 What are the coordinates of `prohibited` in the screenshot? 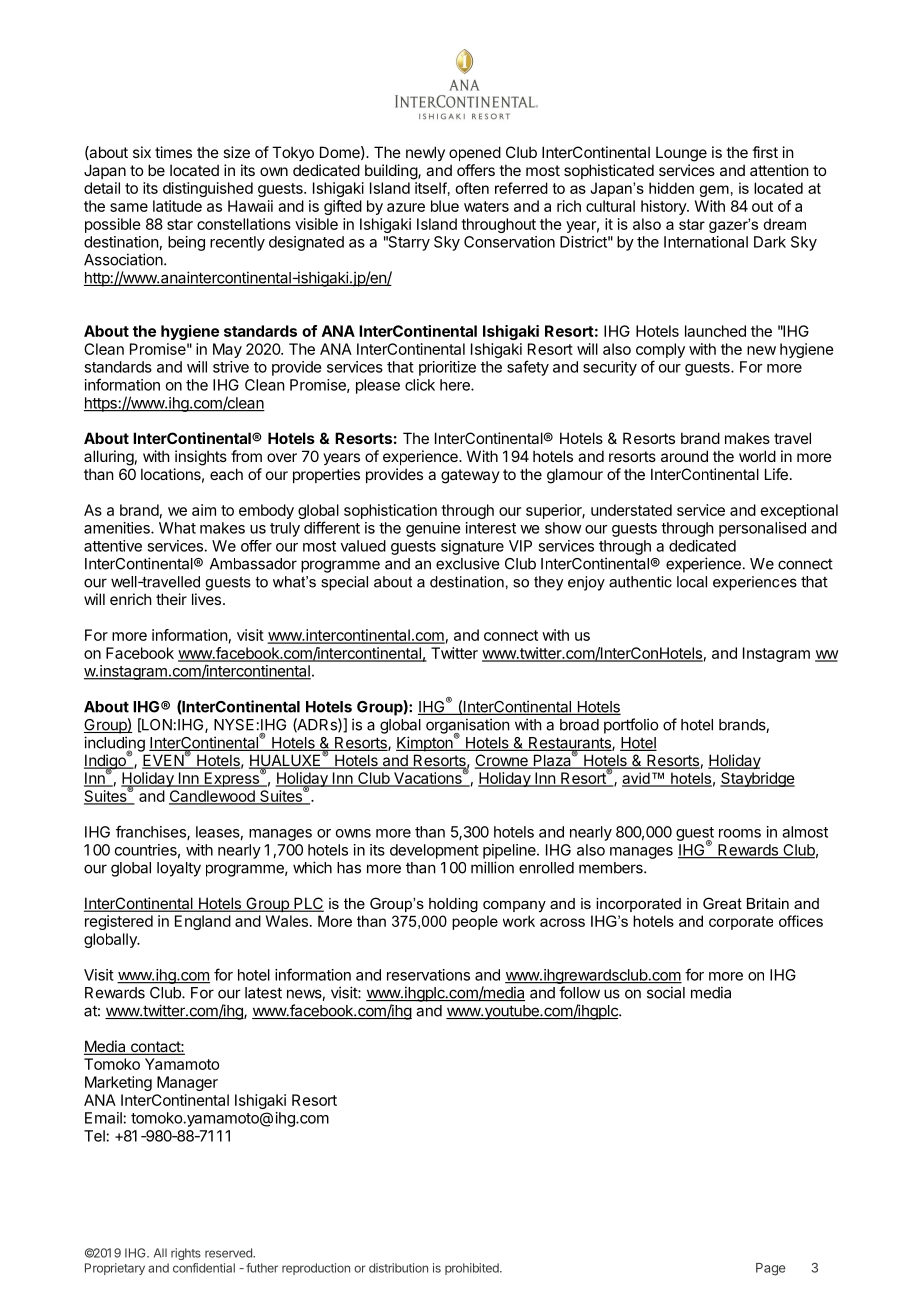 It's located at (473, 1269).
